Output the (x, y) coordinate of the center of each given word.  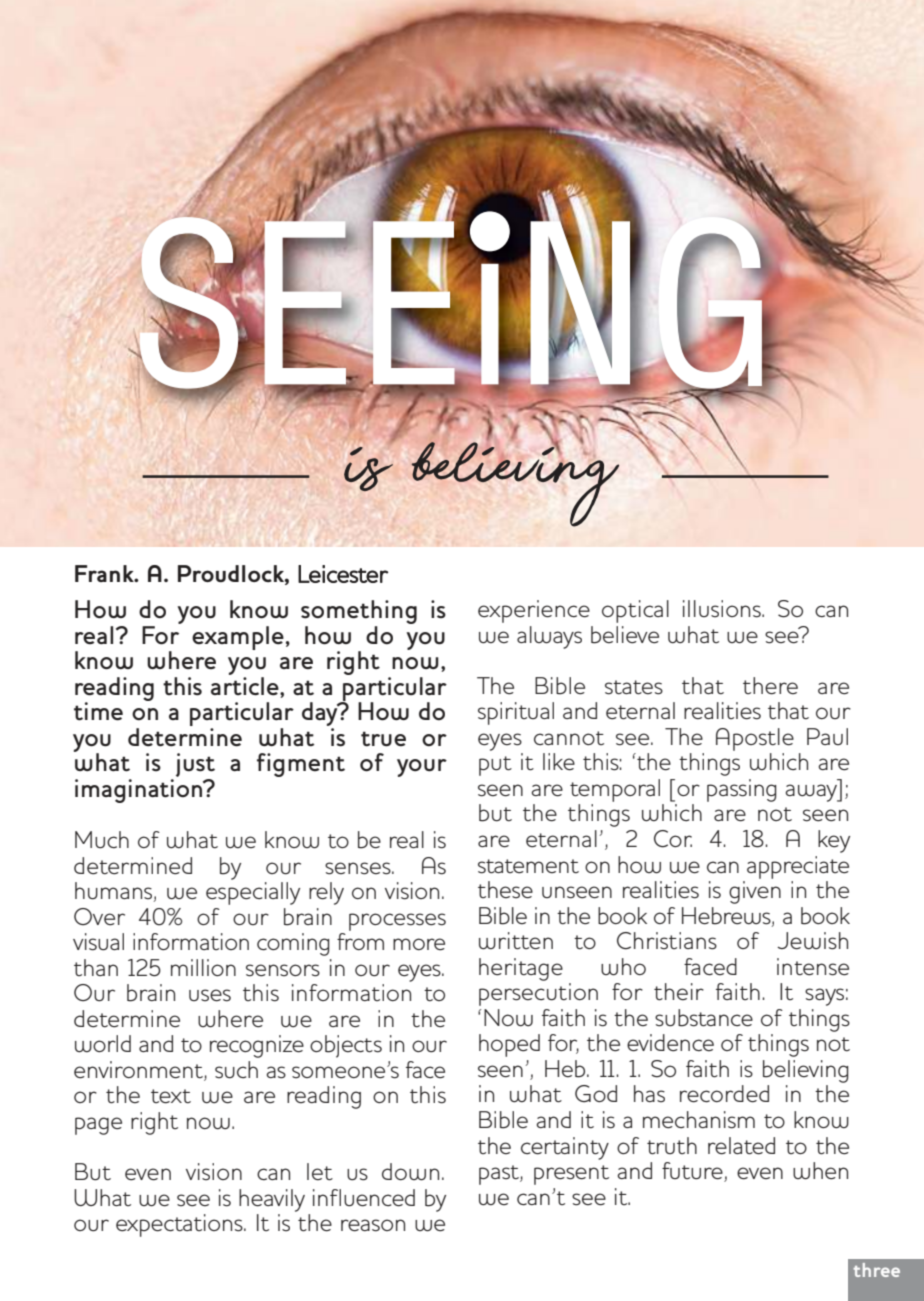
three (876, 1270)
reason (373, 1225)
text (171, 1096)
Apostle (755, 739)
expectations (180, 1225)
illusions (723, 609)
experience (534, 611)
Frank (105, 573)
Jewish (812, 941)
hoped (509, 1045)
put (495, 766)
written (516, 941)
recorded (724, 1094)
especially (253, 893)
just (195, 766)
